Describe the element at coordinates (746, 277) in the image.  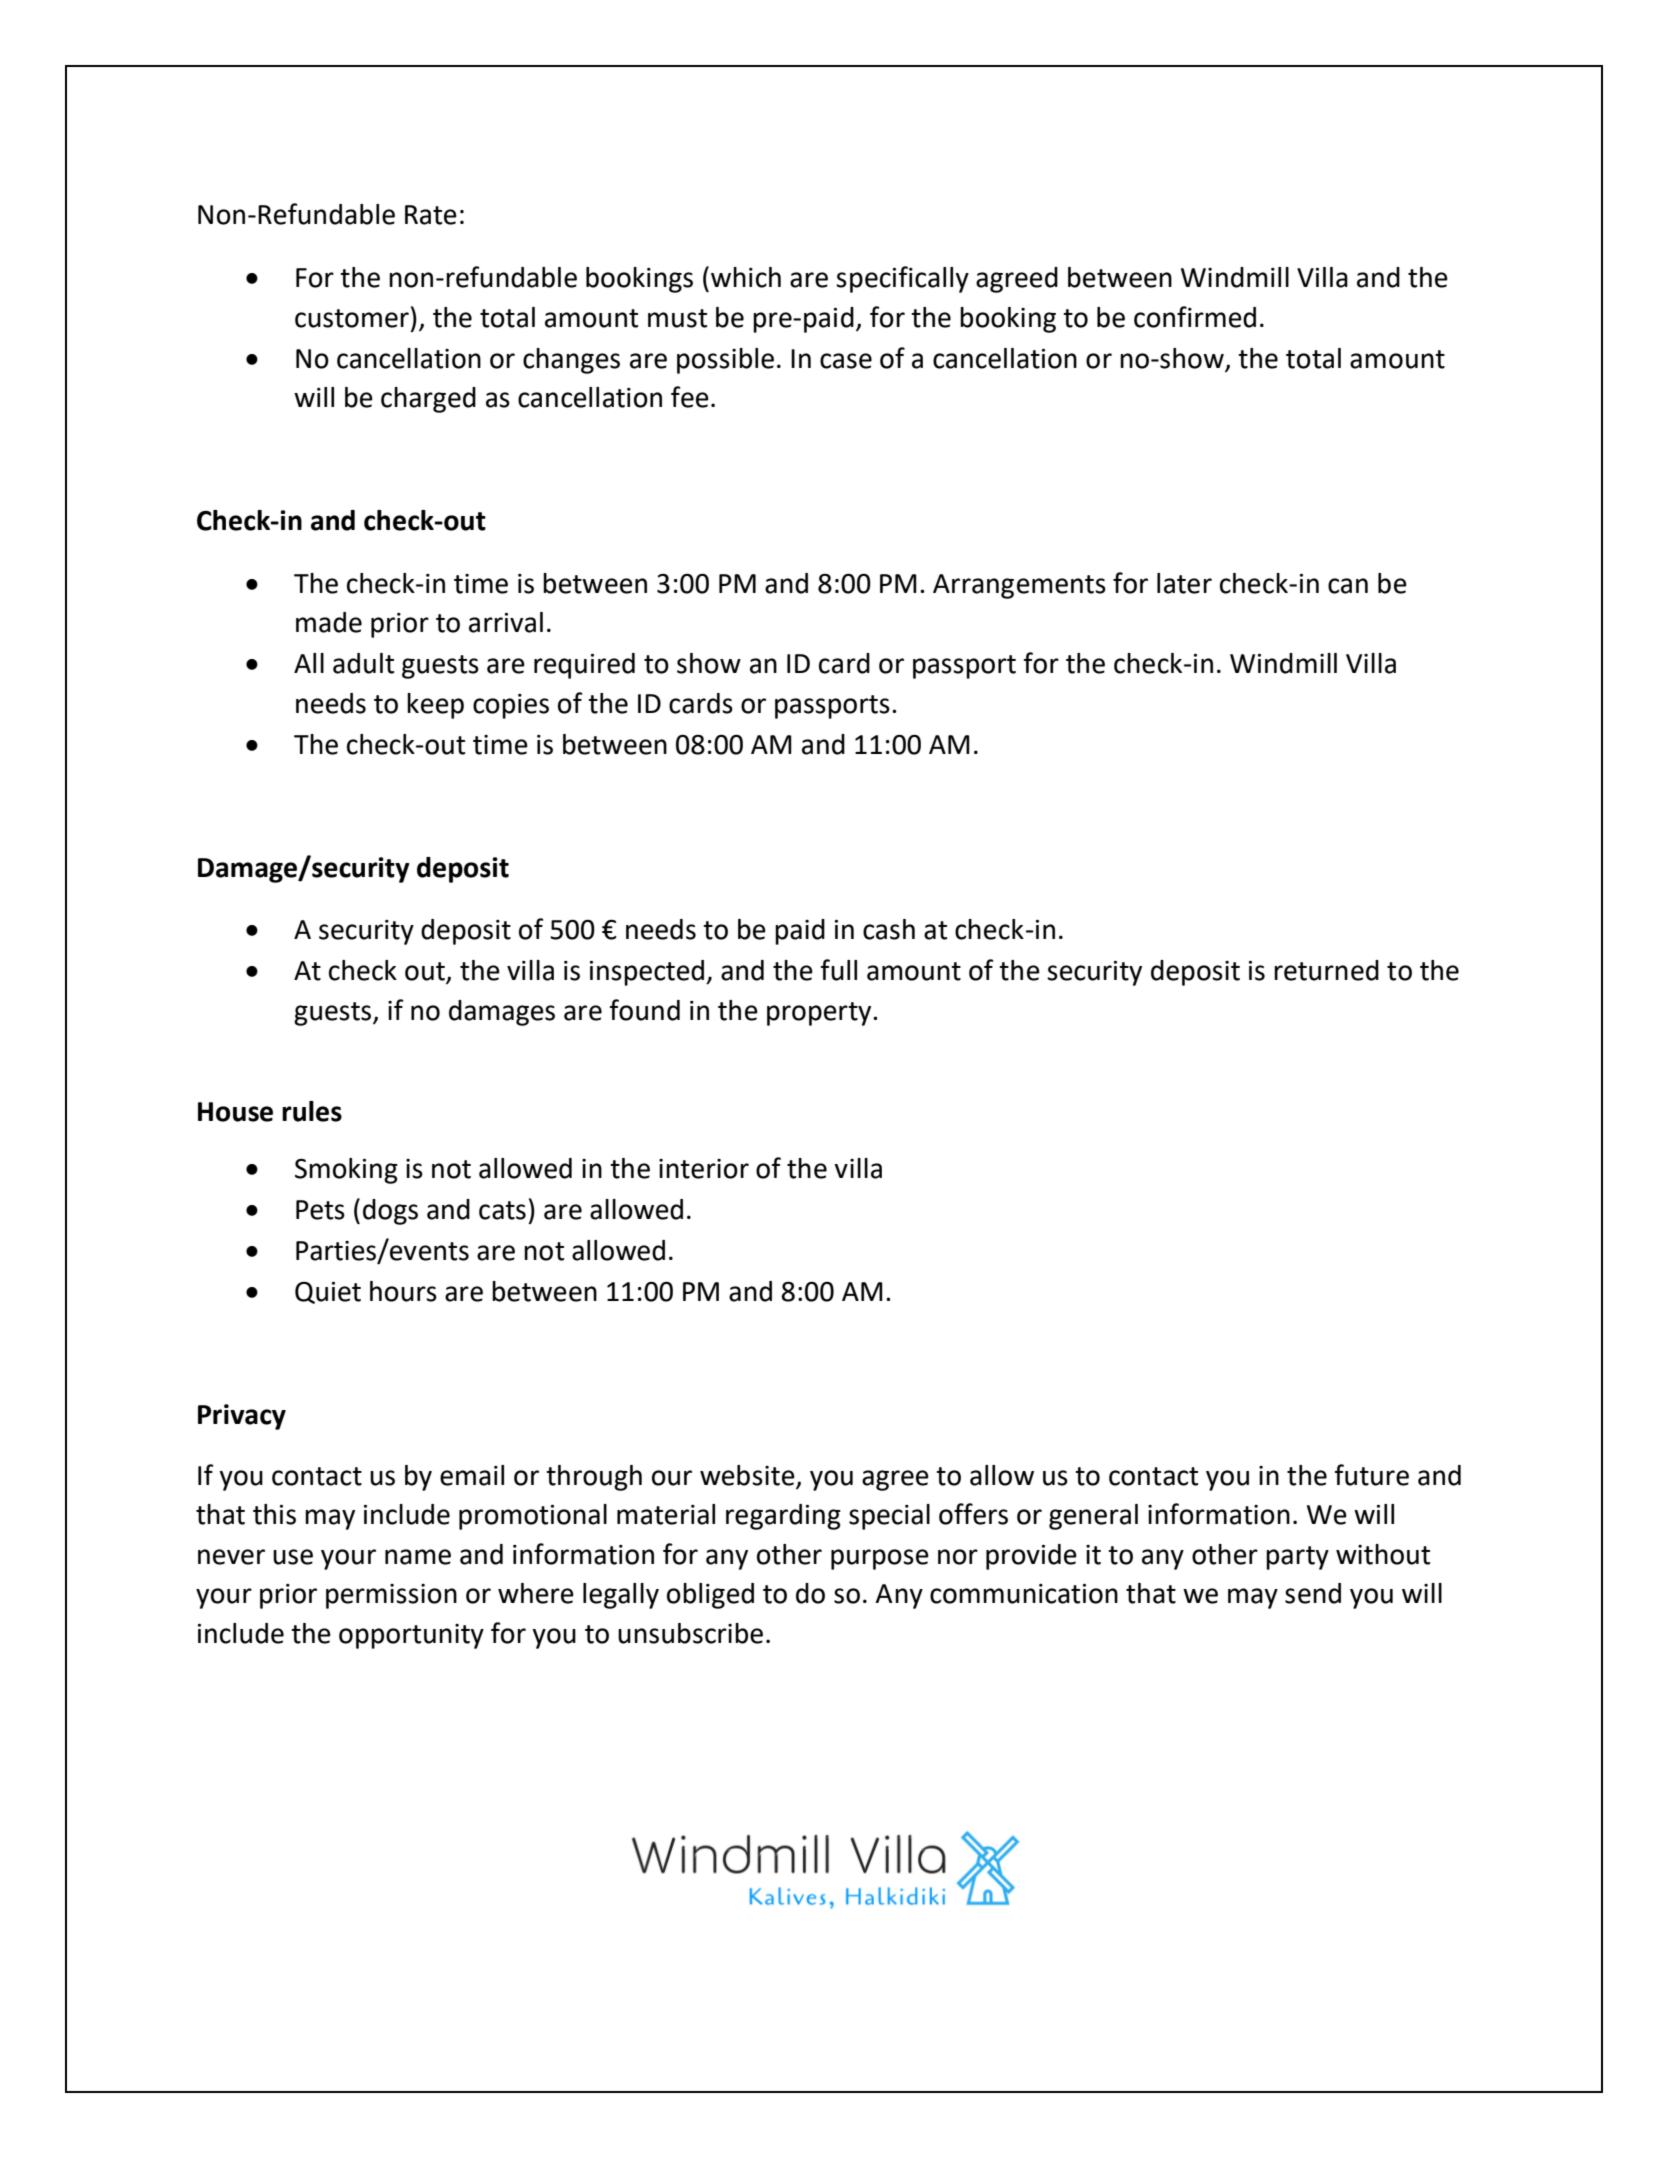
I see `which` at that location.
